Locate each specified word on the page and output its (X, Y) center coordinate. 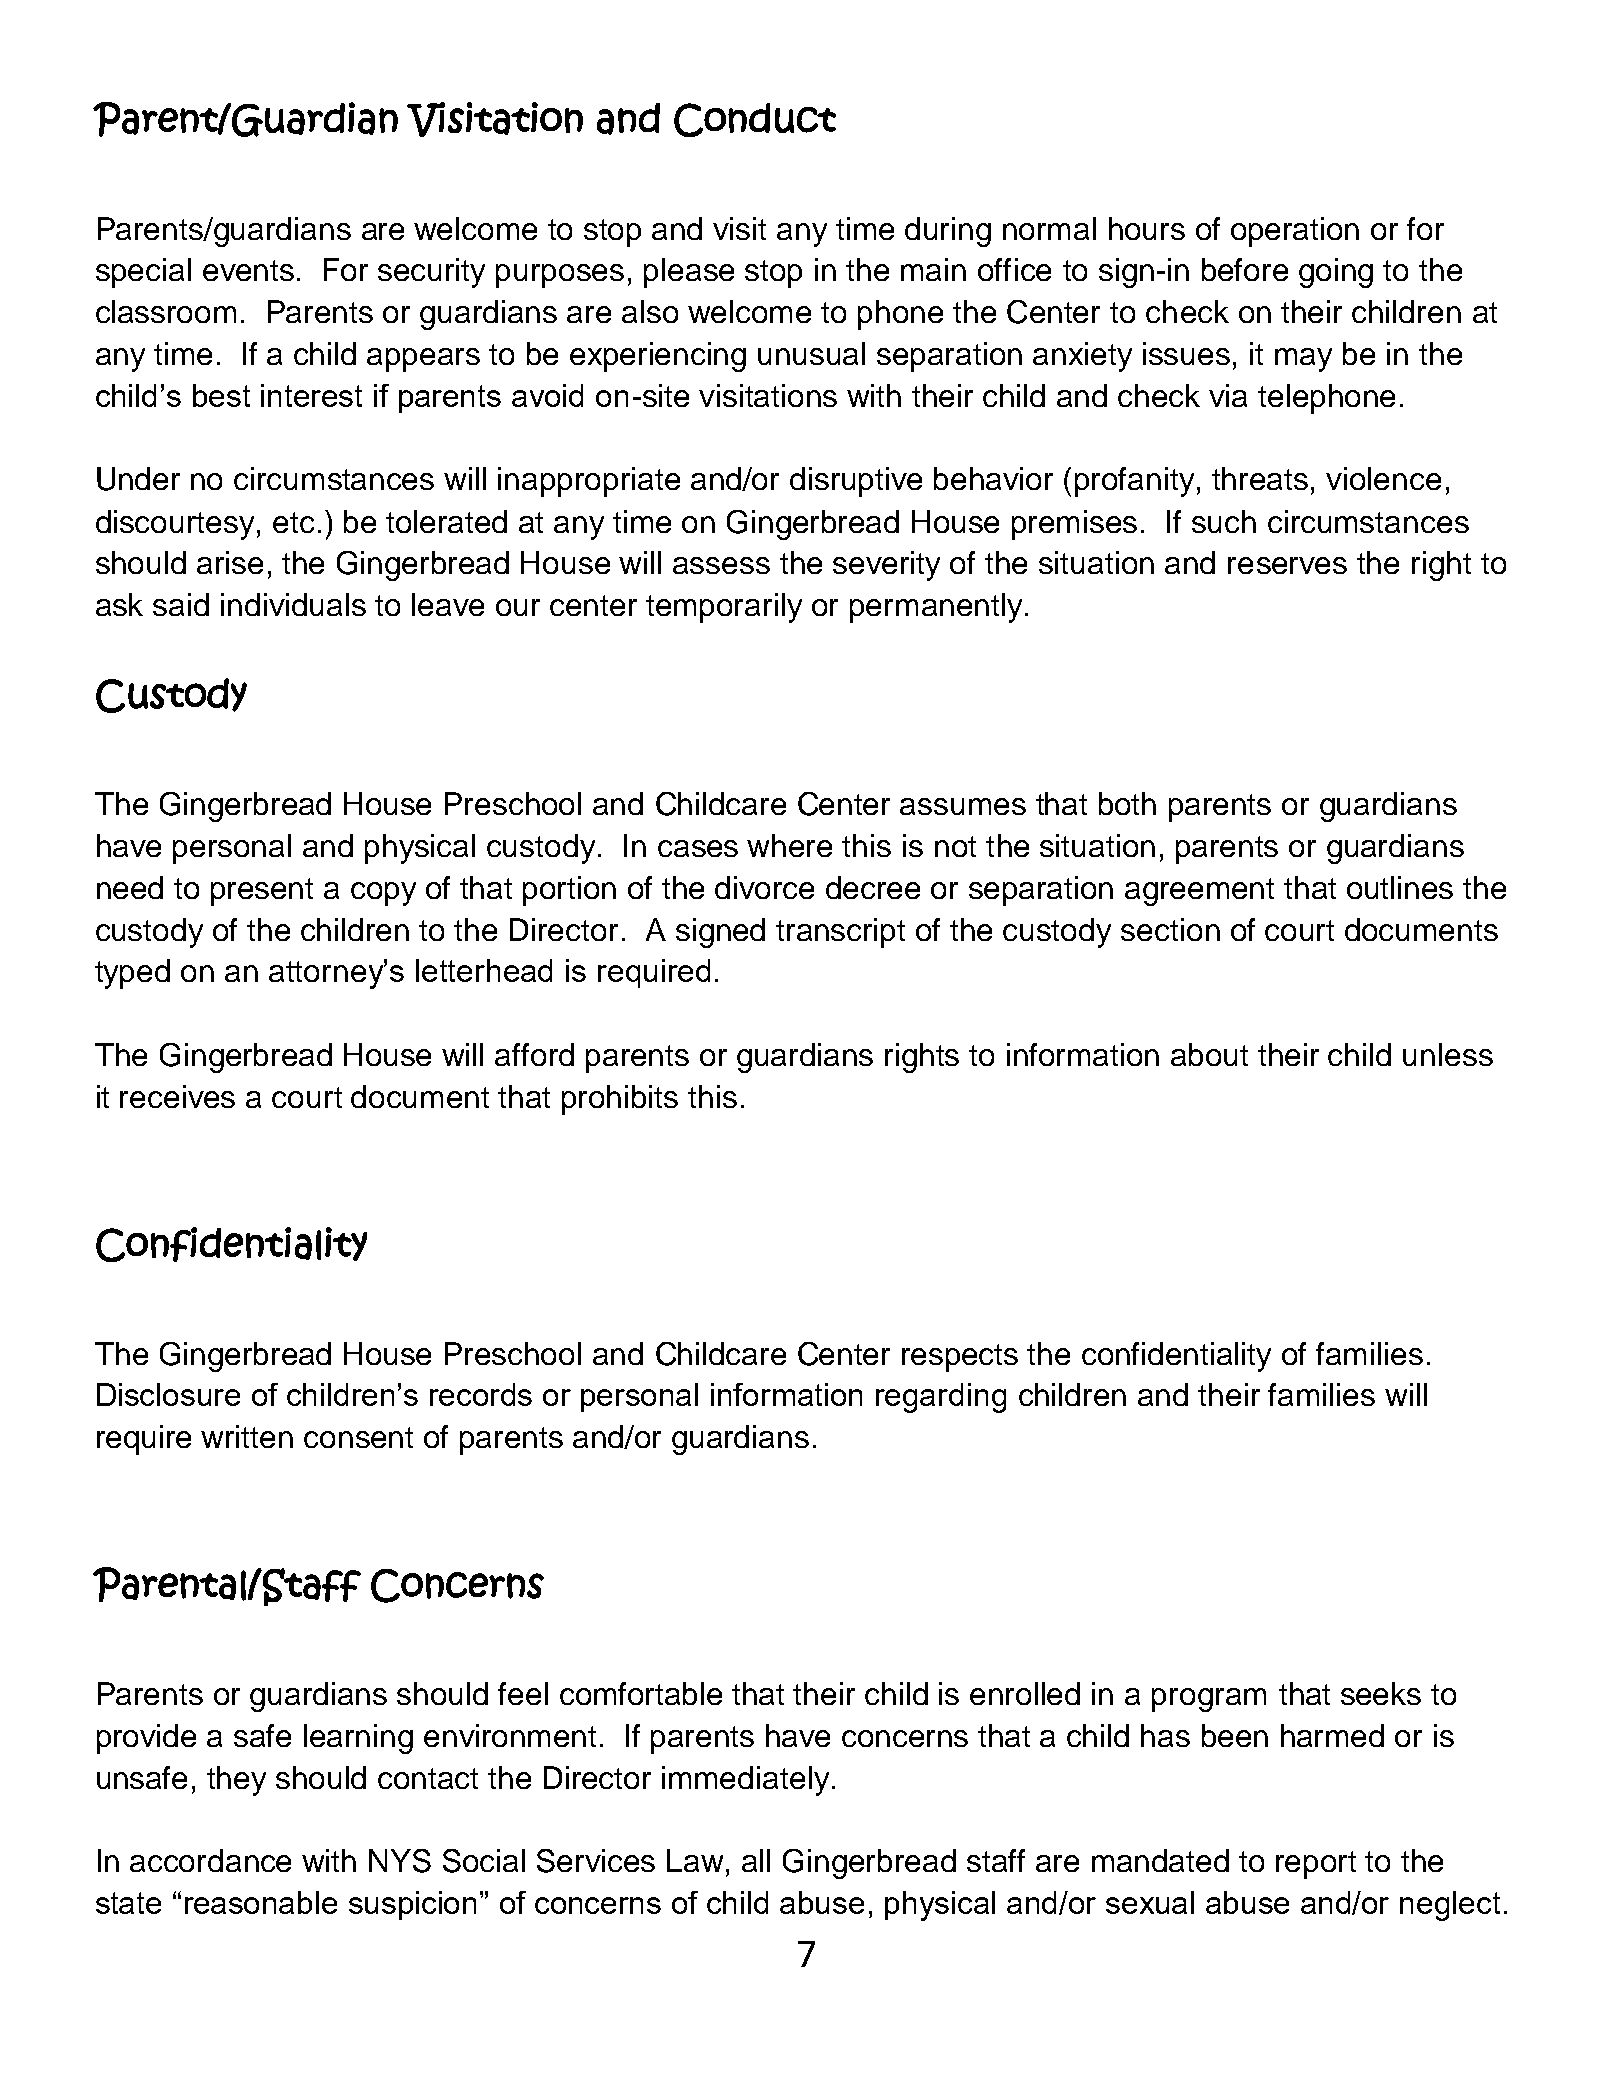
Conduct (755, 120)
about (1209, 1054)
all (756, 1860)
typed (132, 974)
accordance (210, 1860)
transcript (840, 933)
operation (1295, 232)
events (248, 270)
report (1316, 1865)
